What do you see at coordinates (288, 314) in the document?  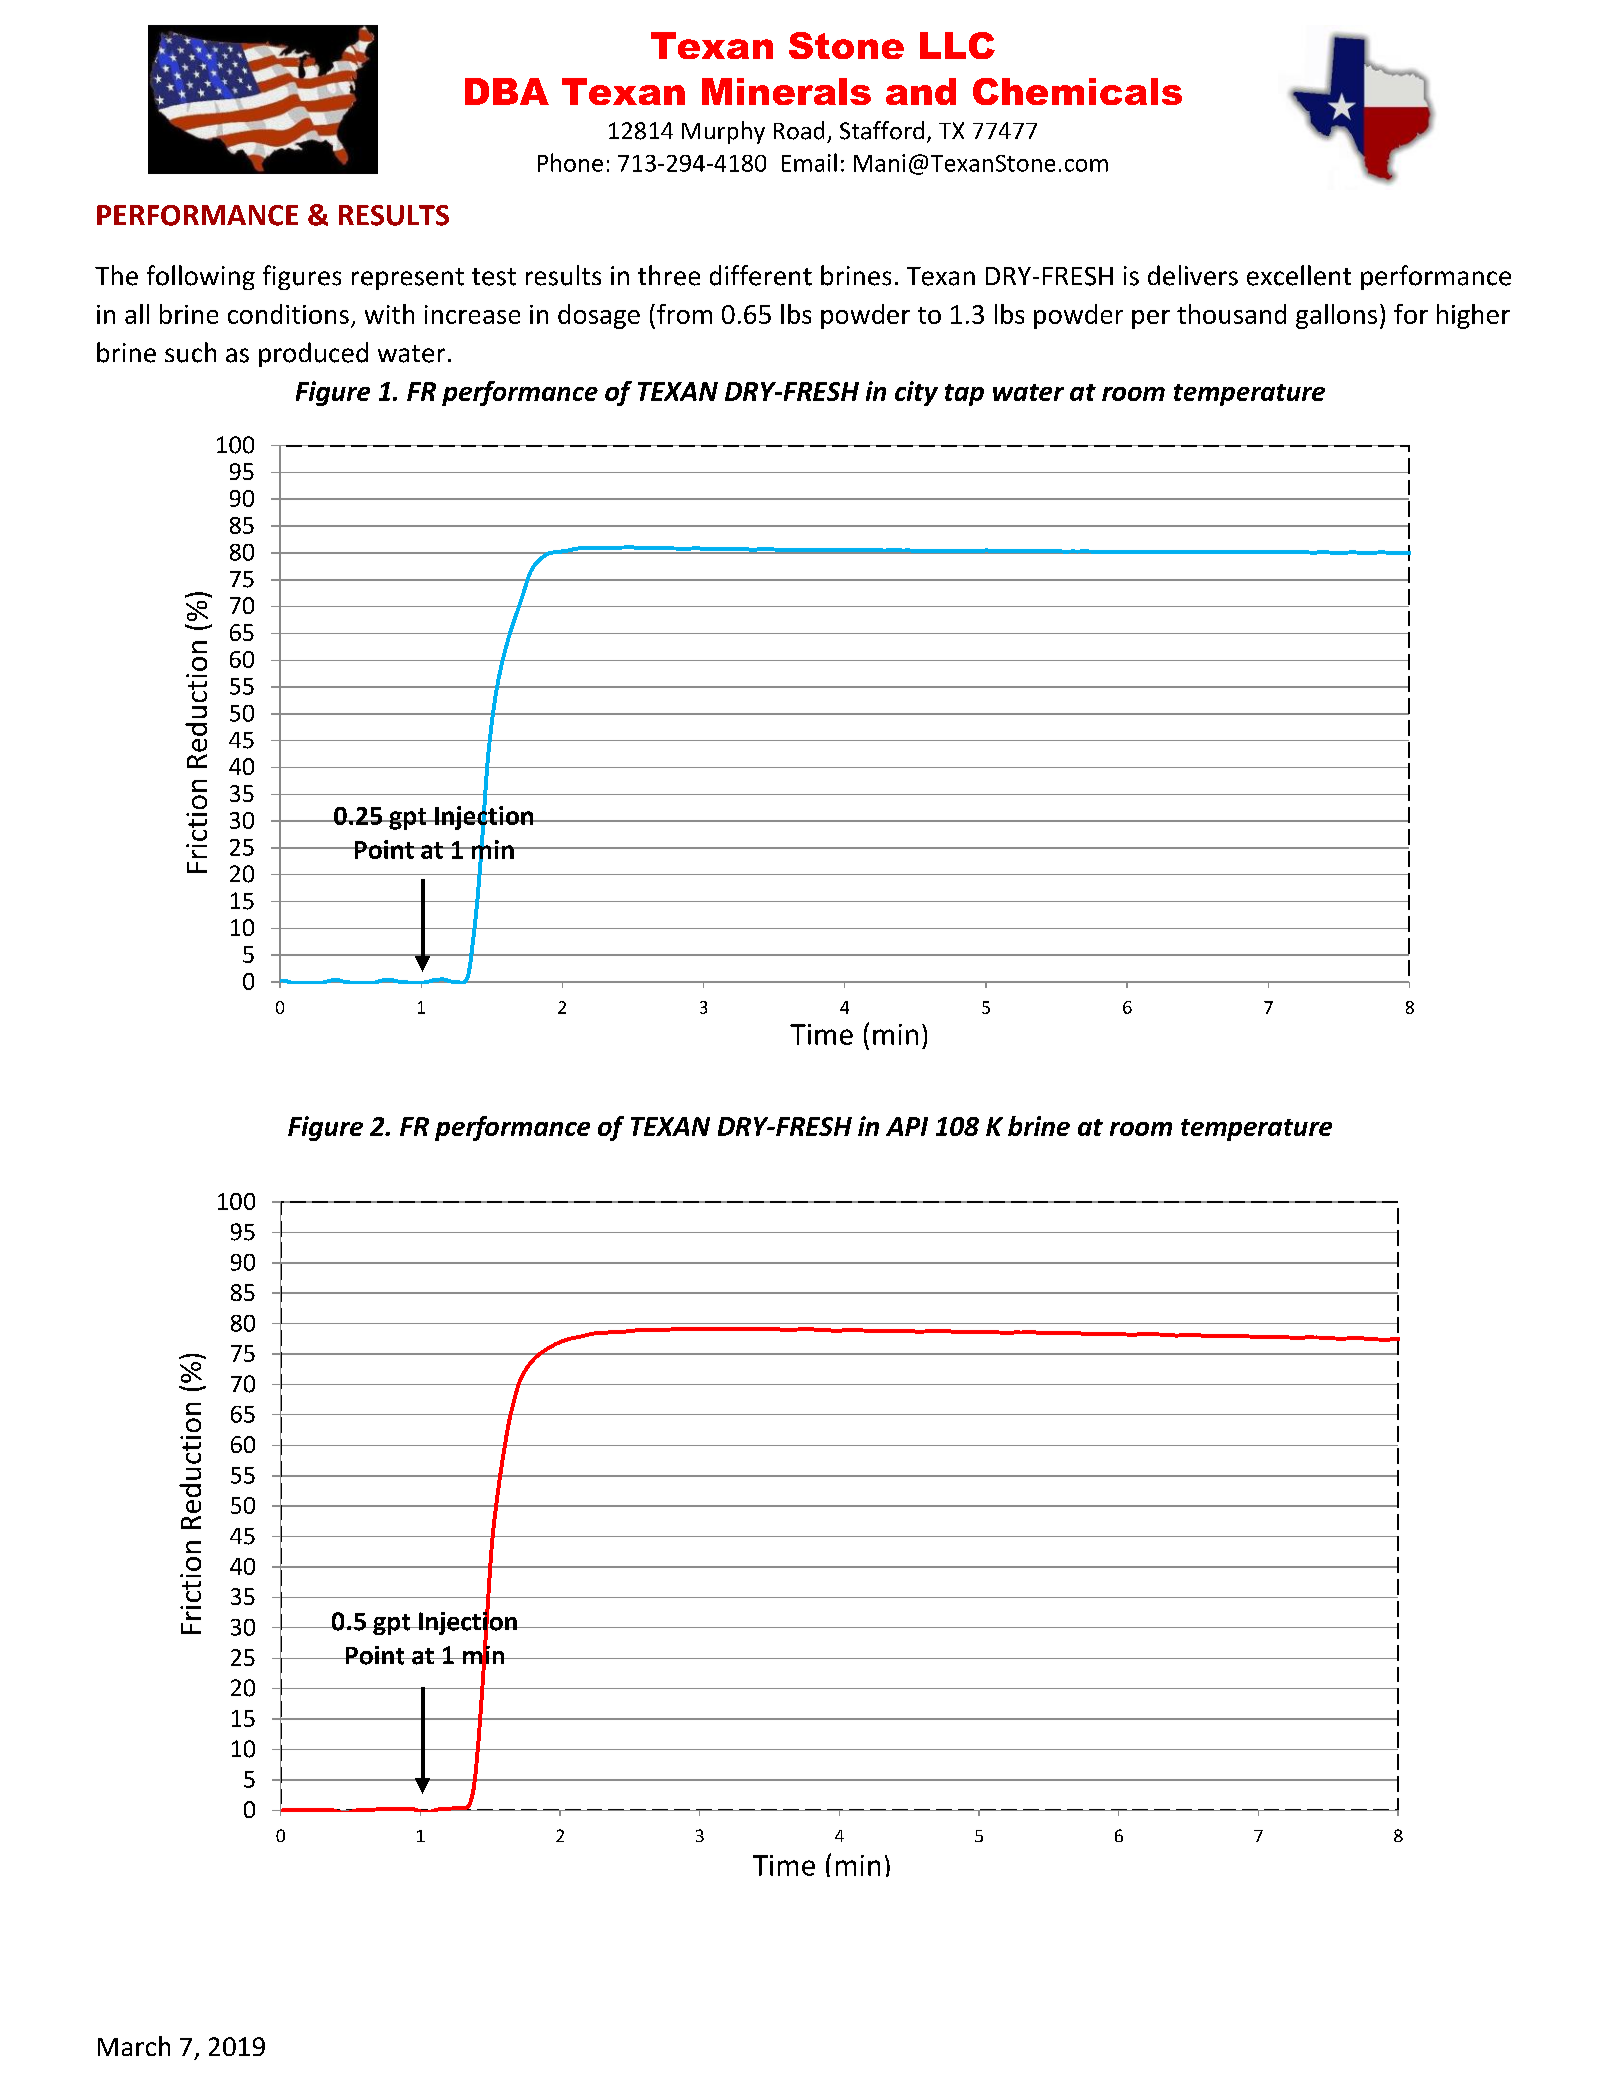 I see `conditions` at bounding box center [288, 314].
